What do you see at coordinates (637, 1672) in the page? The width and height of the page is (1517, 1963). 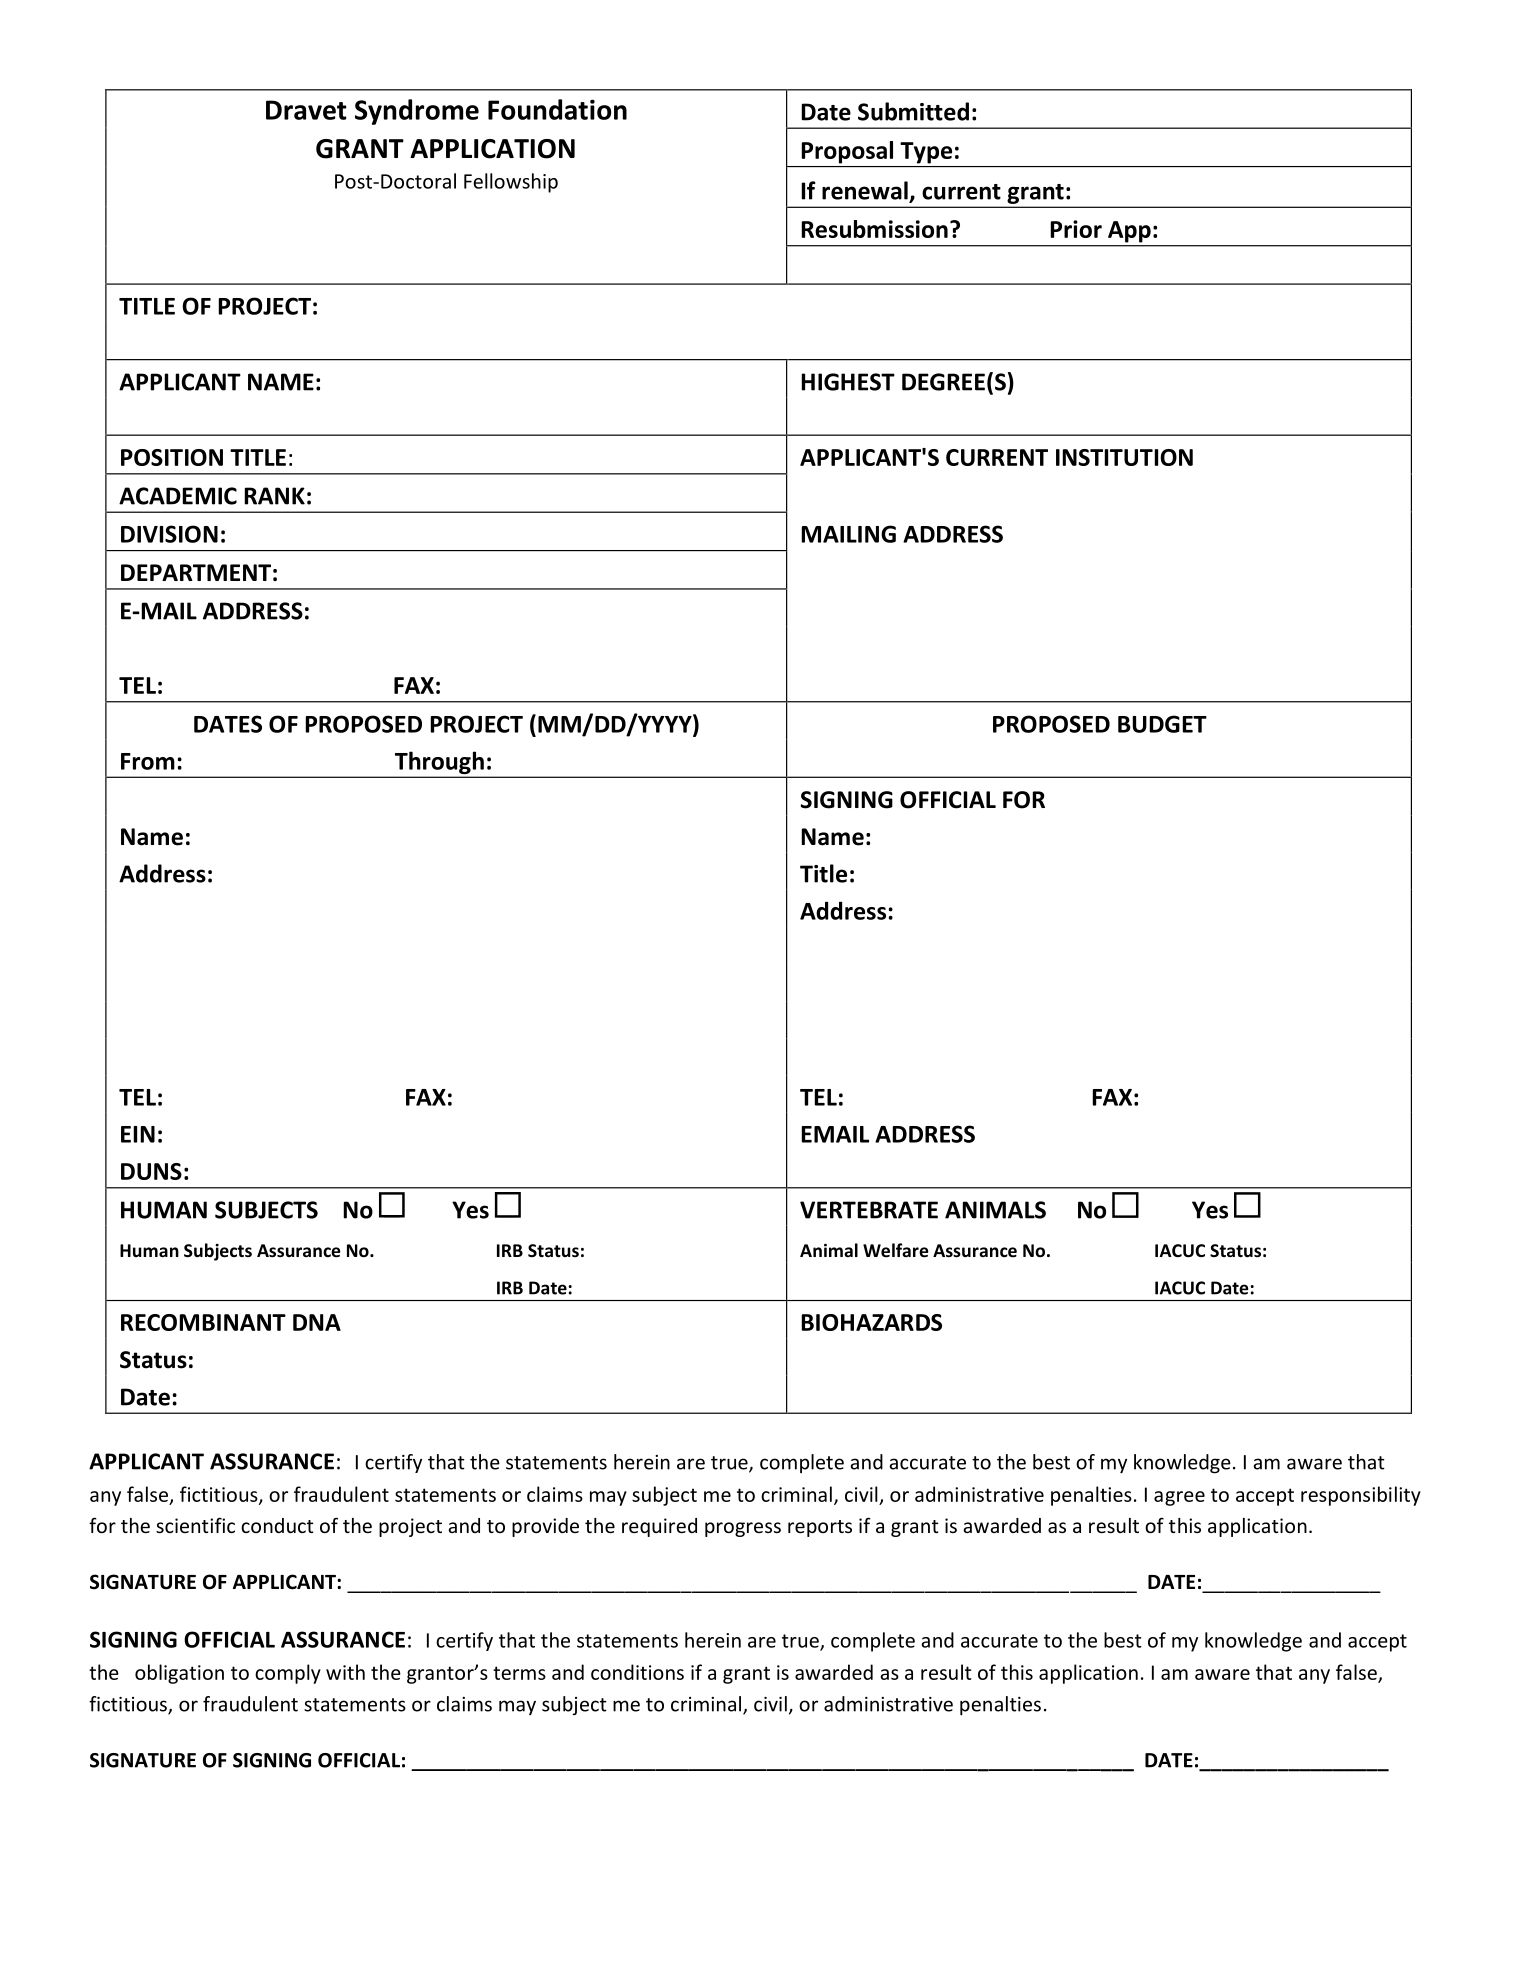 I see `conditions` at bounding box center [637, 1672].
